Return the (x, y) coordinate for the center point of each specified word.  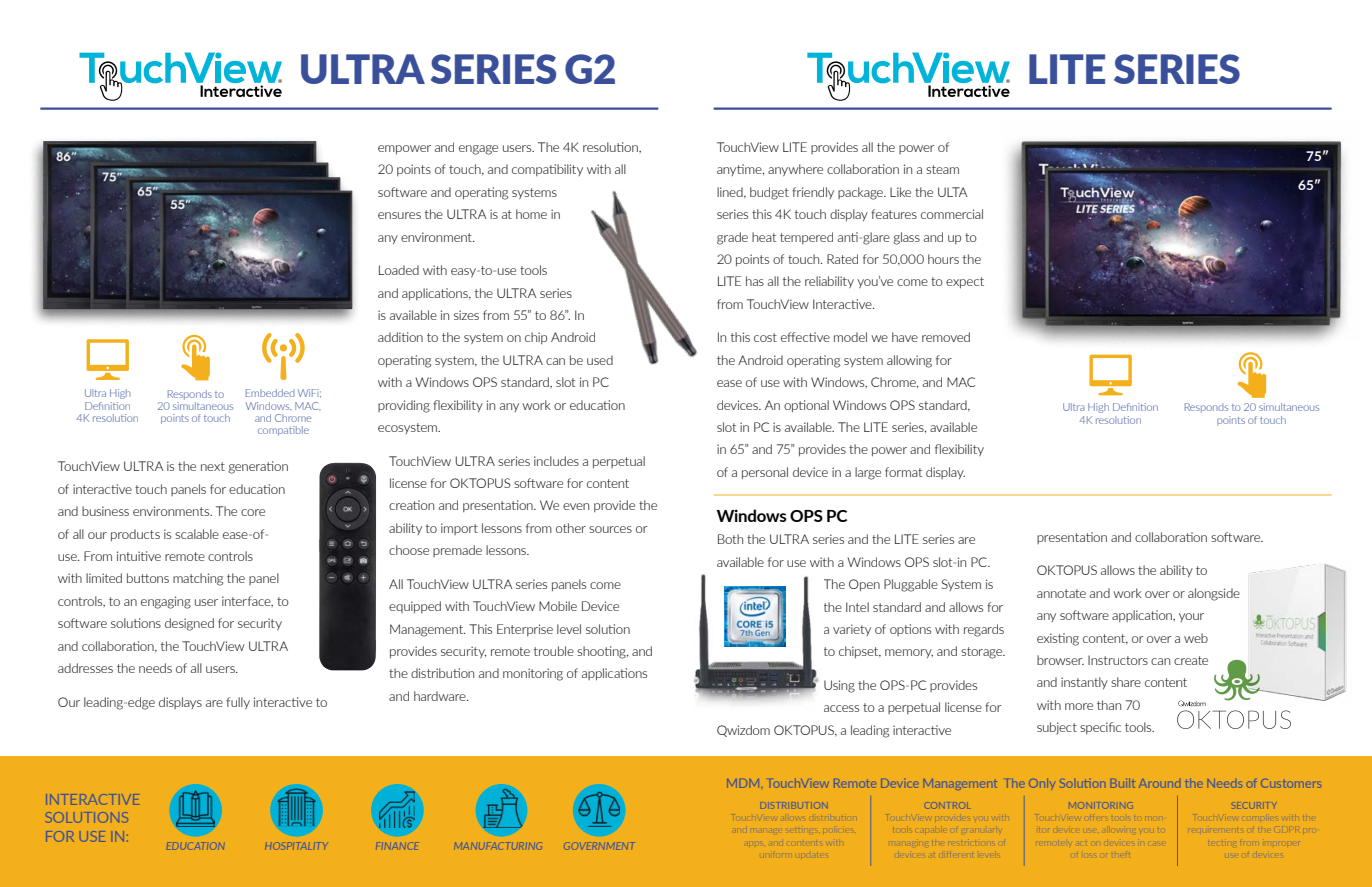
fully (238, 703)
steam (942, 169)
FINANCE (396, 845)
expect (965, 282)
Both (730, 539)
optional (806, 406)
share (1126, 682)
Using (839, 686)
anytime (740, 170)
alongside (1214, 594)
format (903, 472)
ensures (399, 215)
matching (198, 579)
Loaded (399, 270)
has (755, 281)
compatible (283, 431)
